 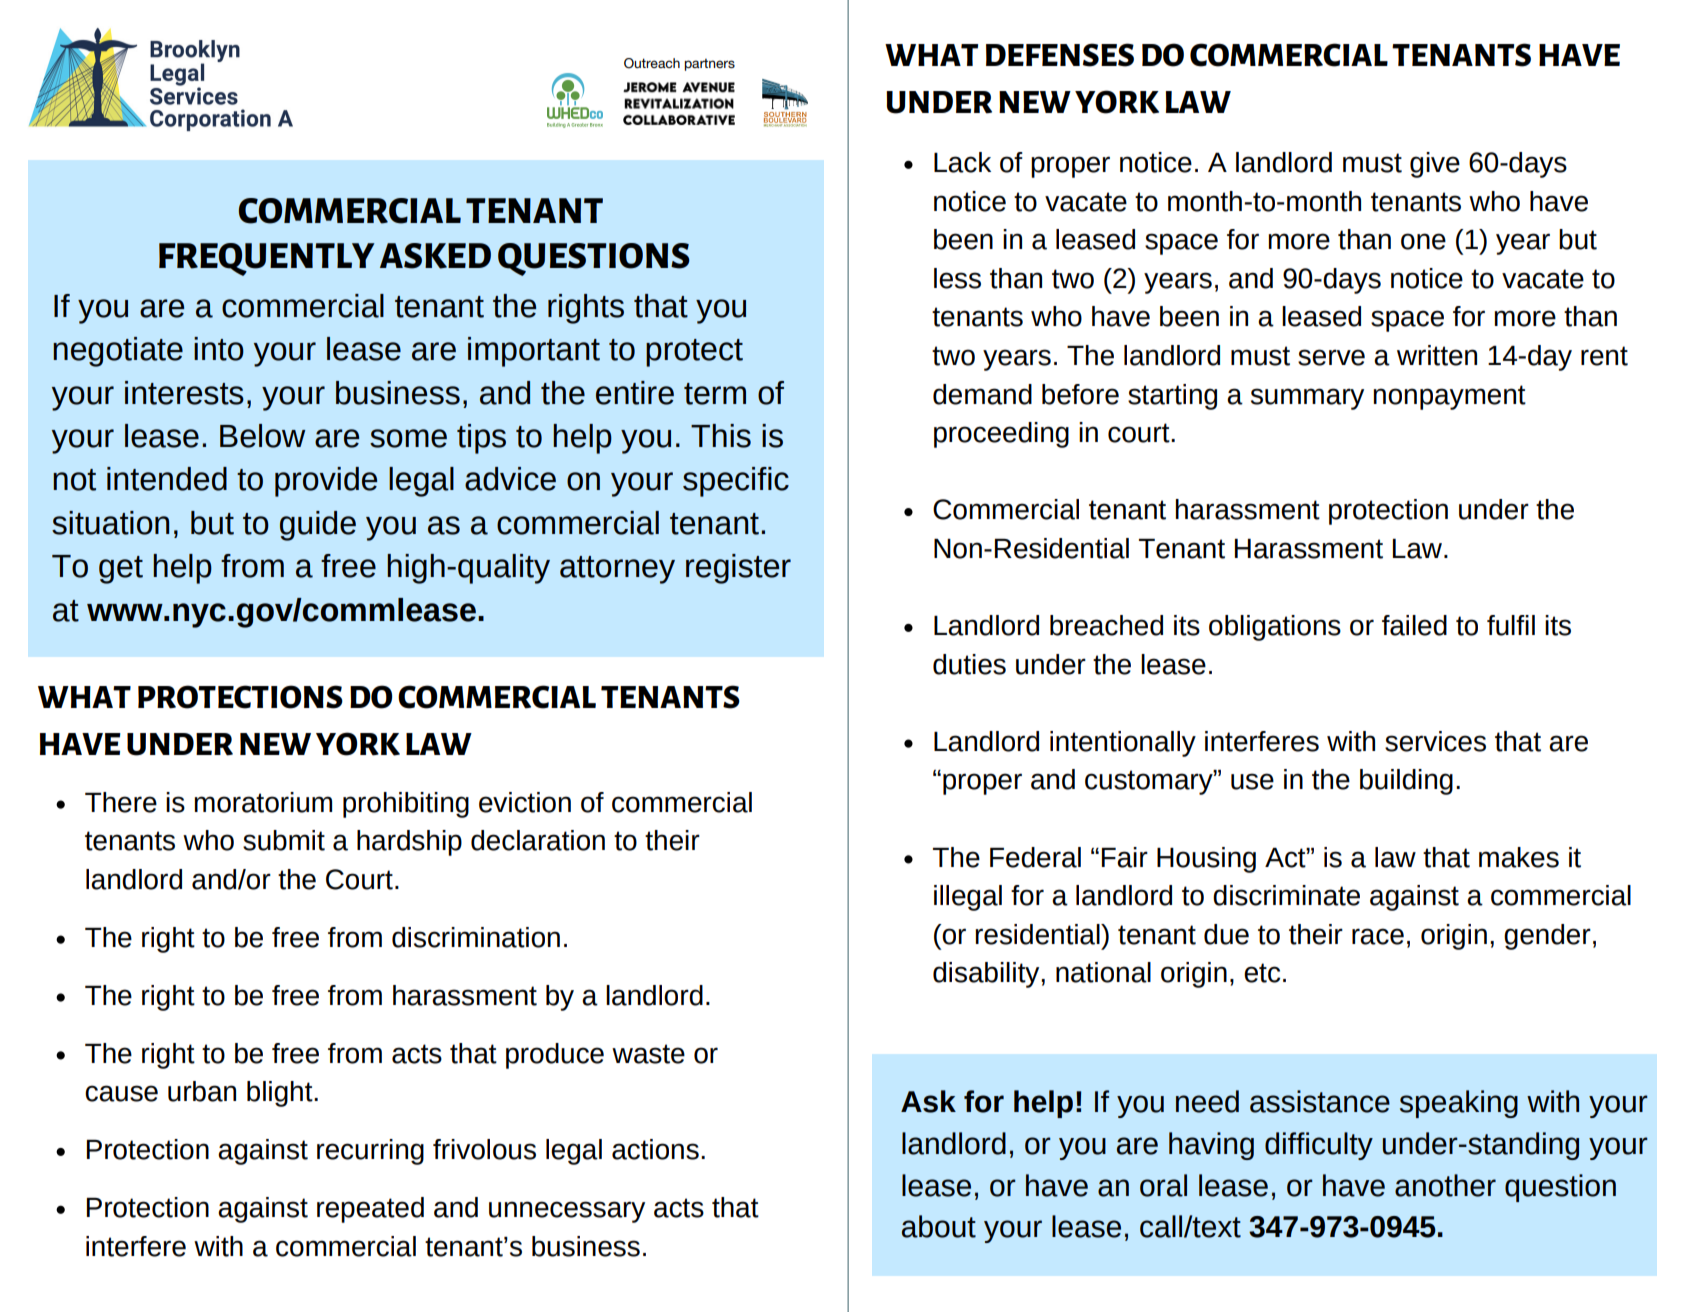 What do you see at coordinates (121, 570) in the page?
I see `get` at bounding box center [121, 570].
